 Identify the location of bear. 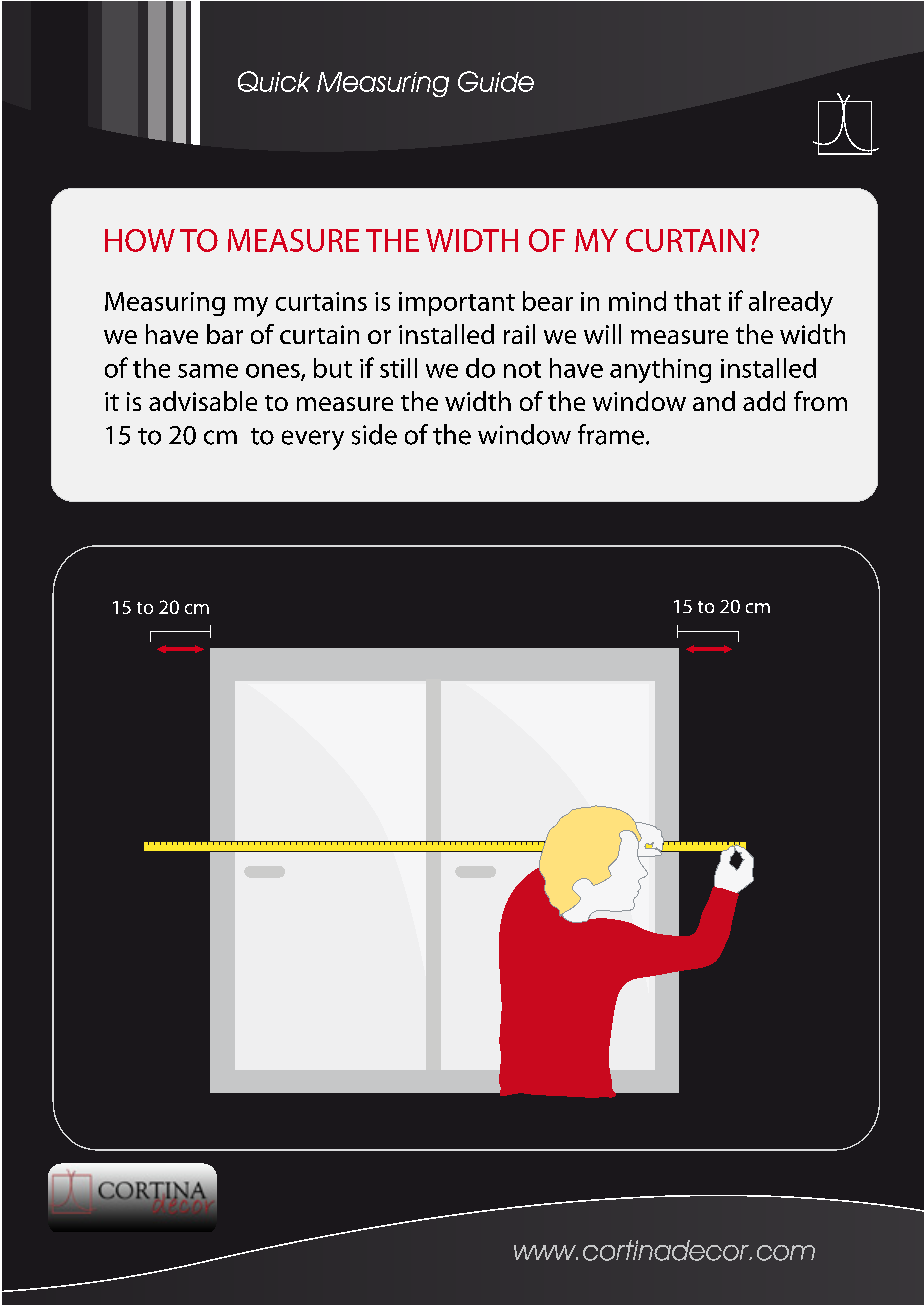
(548, 301).
